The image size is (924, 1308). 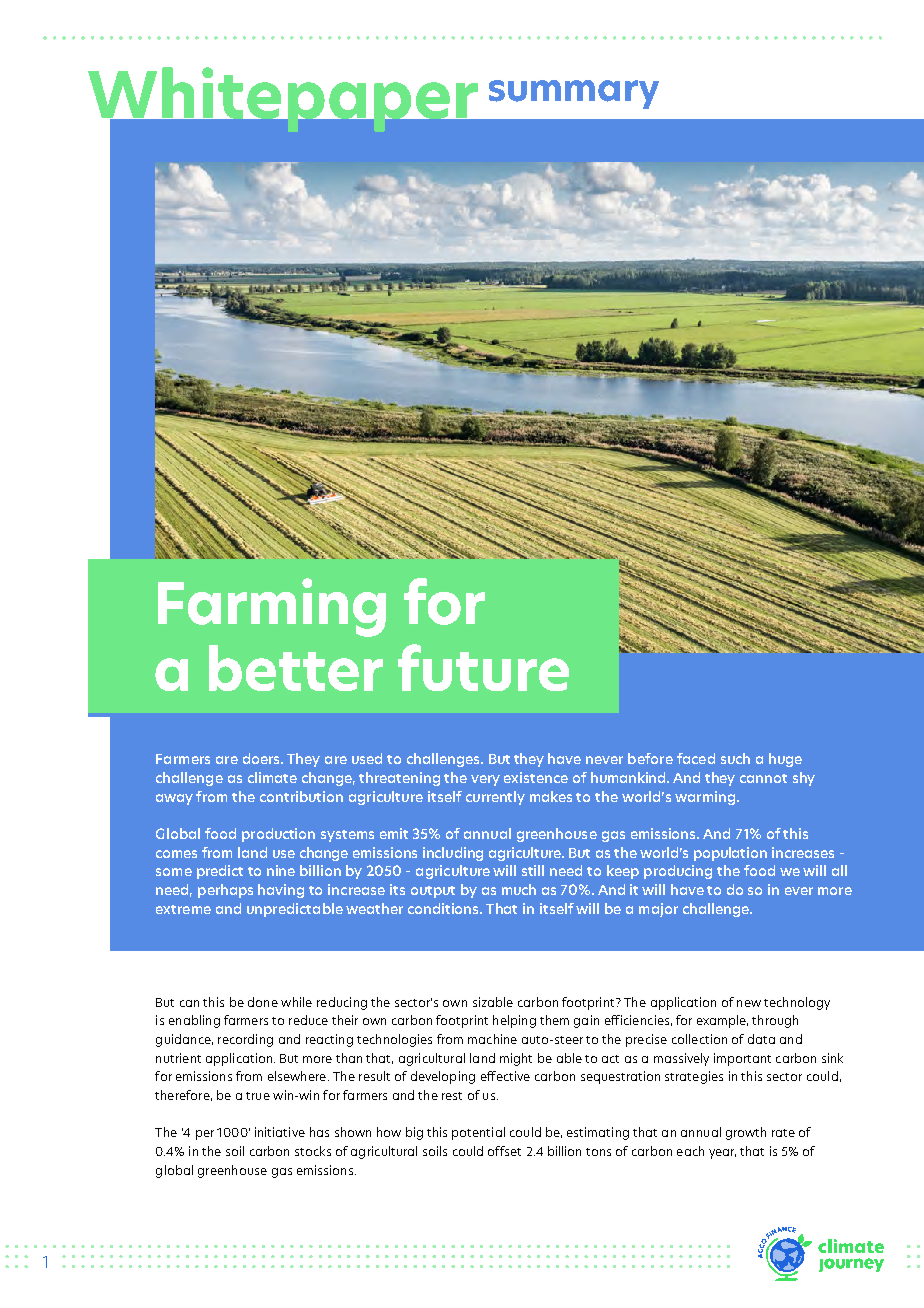 I want to click on growth, so click(x=746, y=1133).
